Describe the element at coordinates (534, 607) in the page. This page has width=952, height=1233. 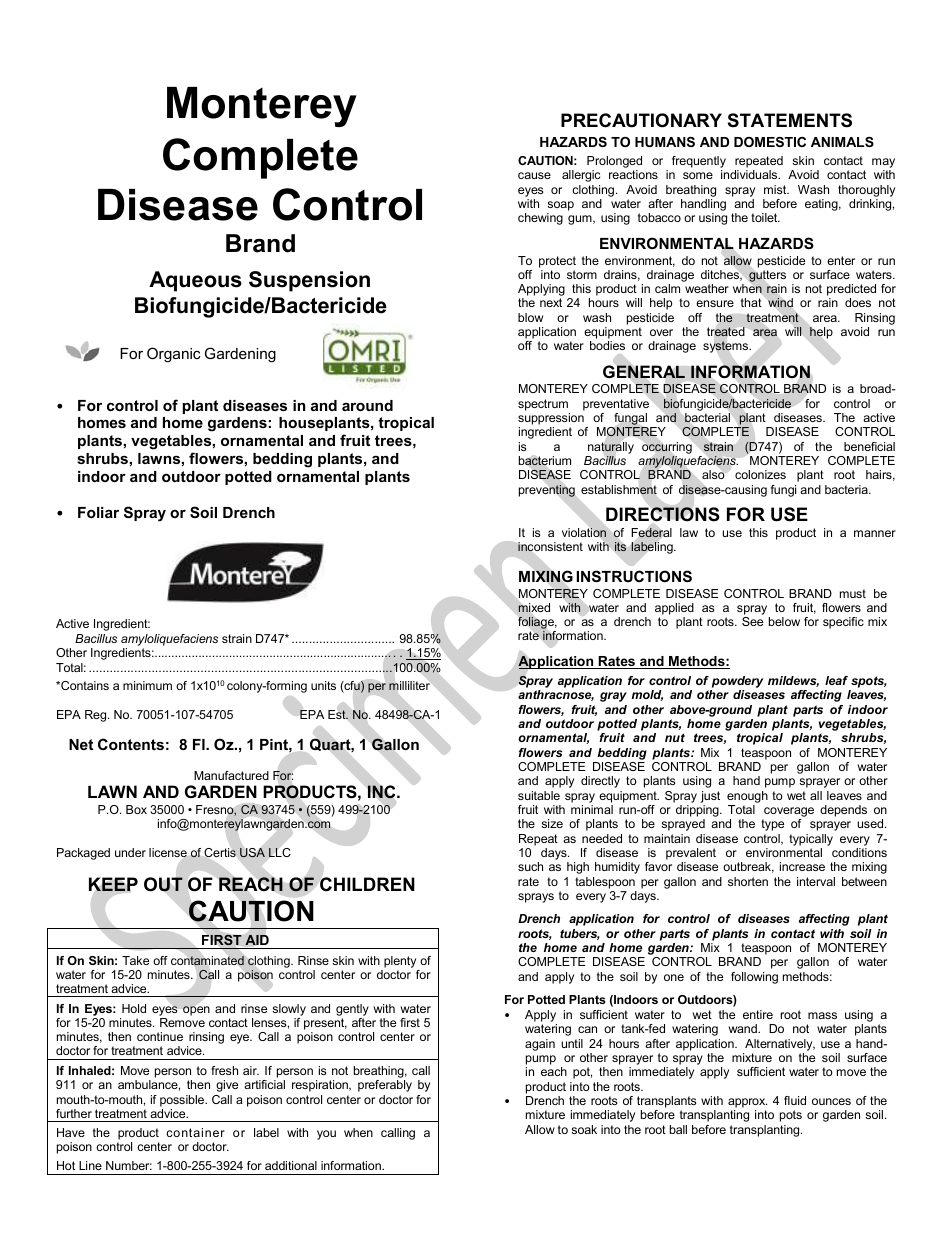
I see `mixed` at that location.
